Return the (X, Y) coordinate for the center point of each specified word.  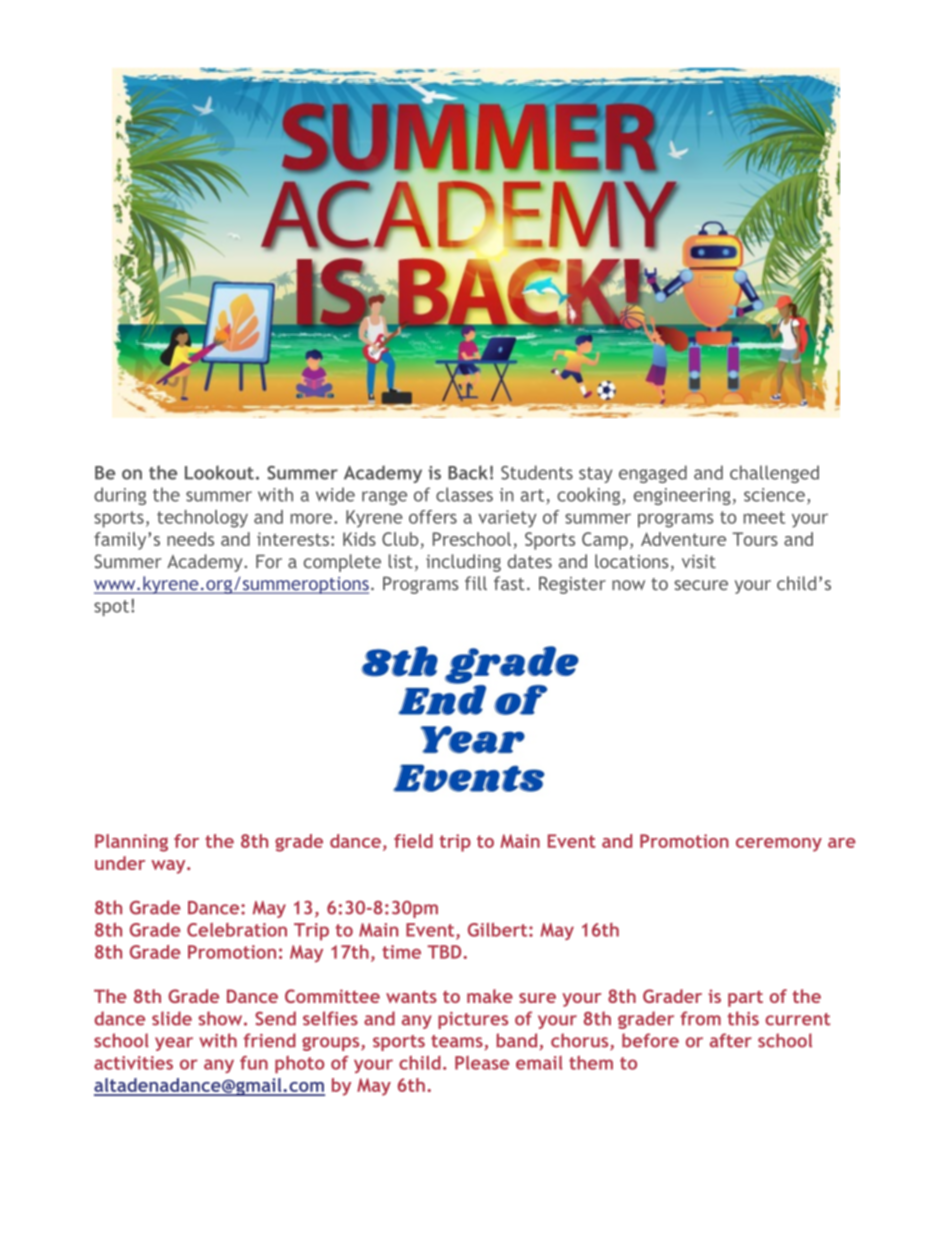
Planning (131, 843)
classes (464, 494)
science (774, 495)
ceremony (779, 845)
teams (458, 1042)
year (174, 1044)
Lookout (219, 472)
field (413, 841)
